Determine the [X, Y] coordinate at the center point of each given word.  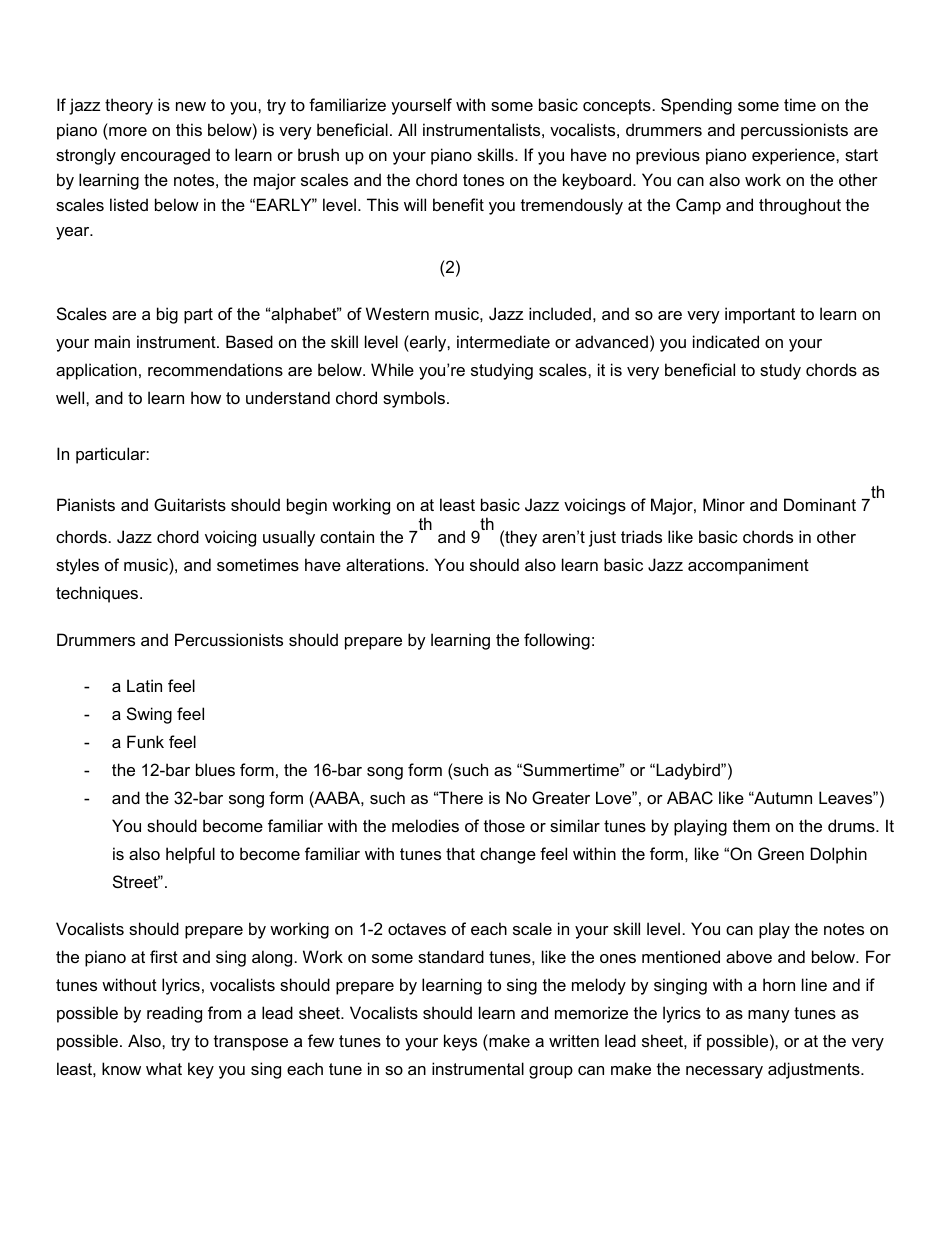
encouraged [165, 156]
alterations [386, 564]
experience [794, 156]
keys [460, 1042]
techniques [98, 594]
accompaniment [748, 566]
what [164, 1068]
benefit [458, 204]
